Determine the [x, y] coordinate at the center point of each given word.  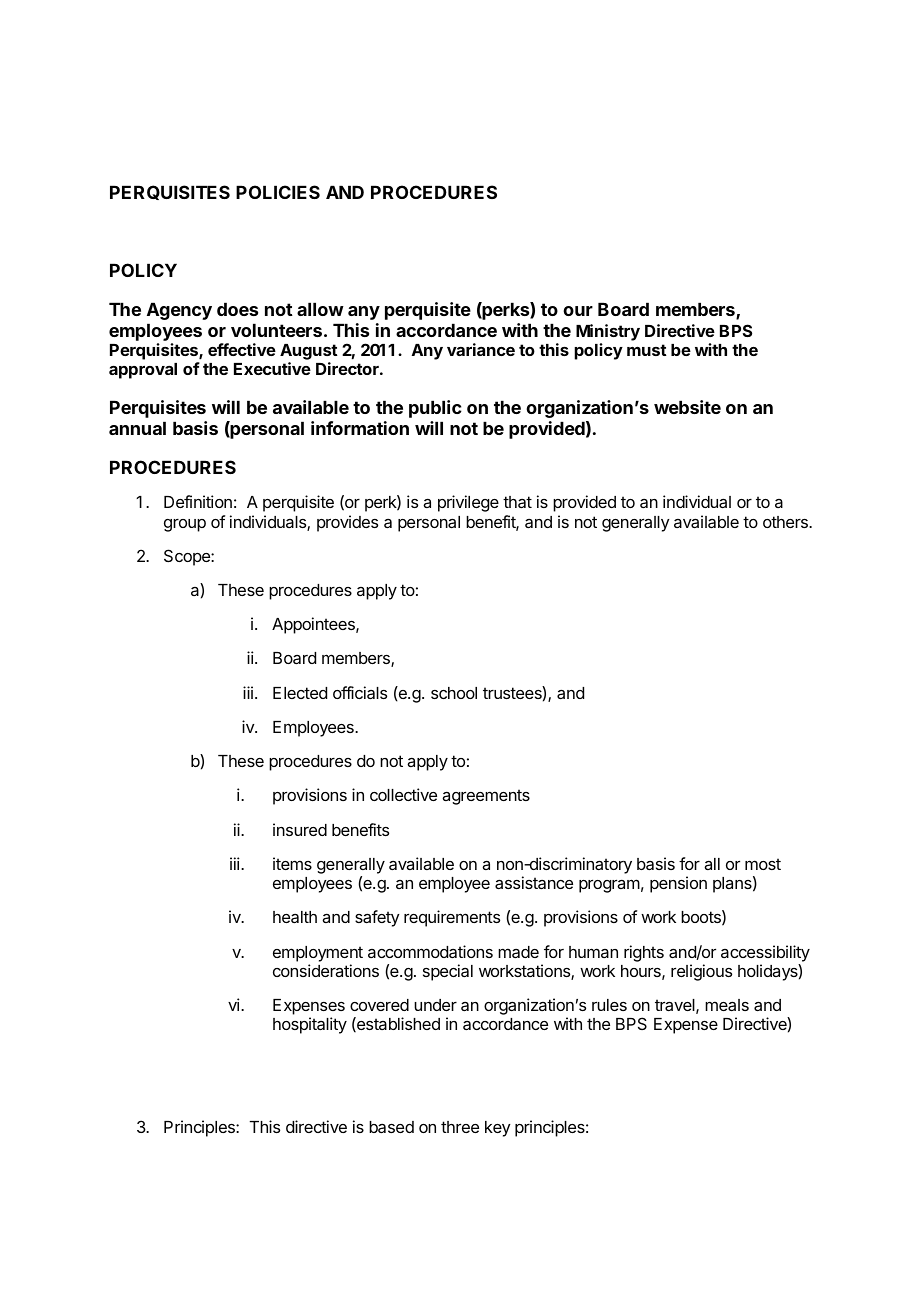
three [460, 1127]
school [454, 693]
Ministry [608, 332]
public [435, 409]
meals [727, 1005]
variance [481, 349]
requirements [452, 918]
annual [137, 428]
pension [678, 884]
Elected [300, 693]
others [786, 522]
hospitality [310, 1025]
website [687, 407]
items [292, 863]
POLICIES [278, 192]
